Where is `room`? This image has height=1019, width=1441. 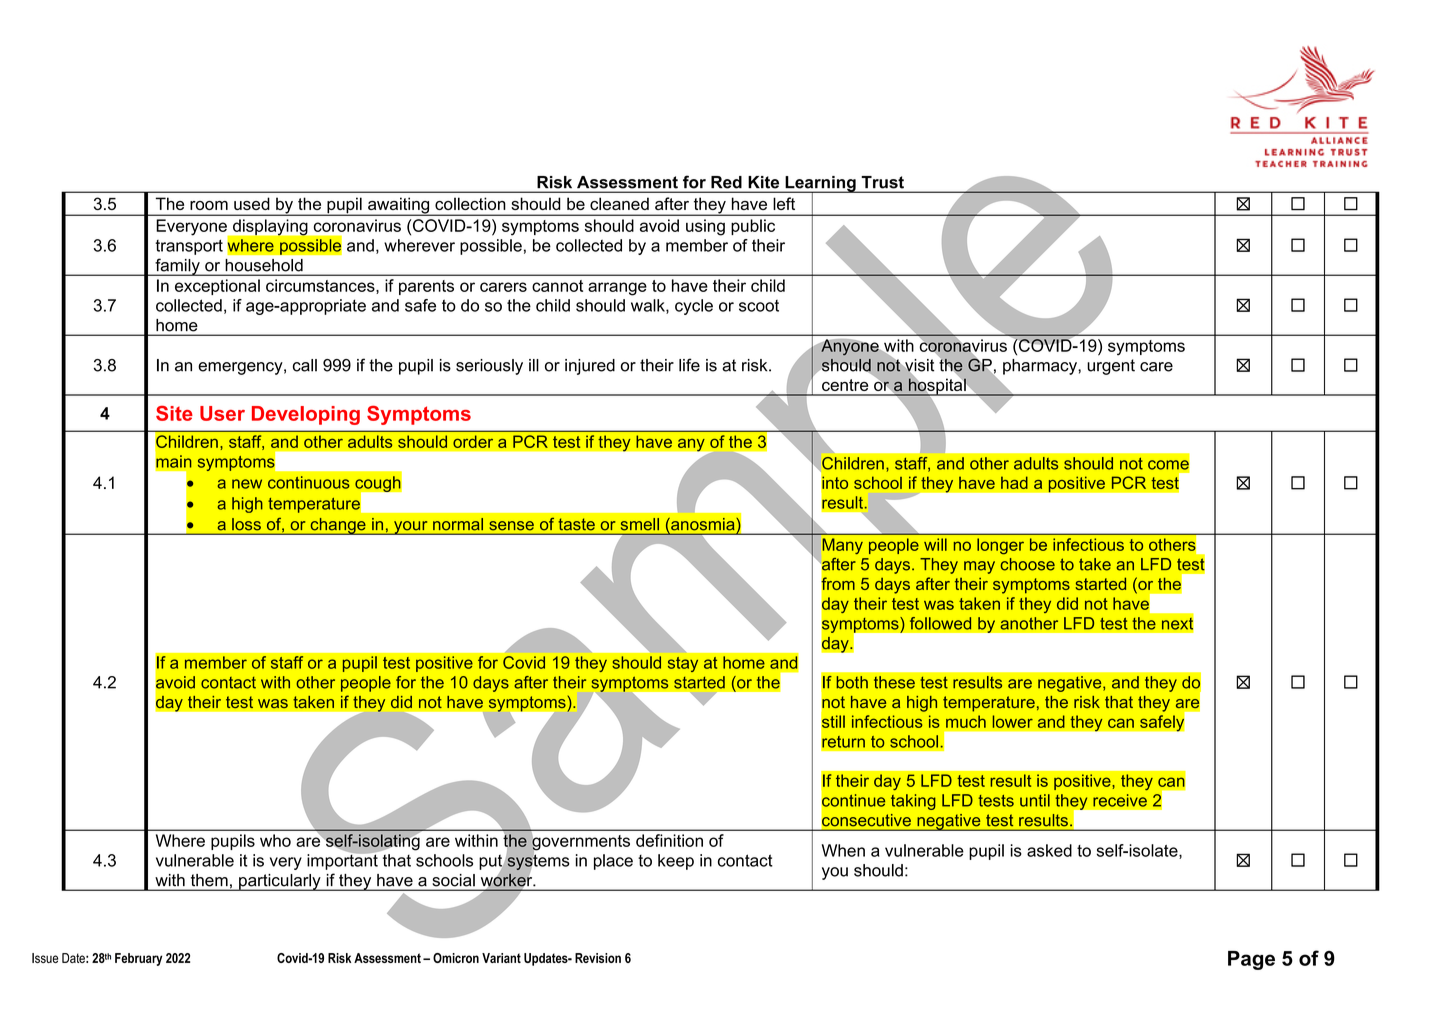
room is located at coordinates (209, 205).
